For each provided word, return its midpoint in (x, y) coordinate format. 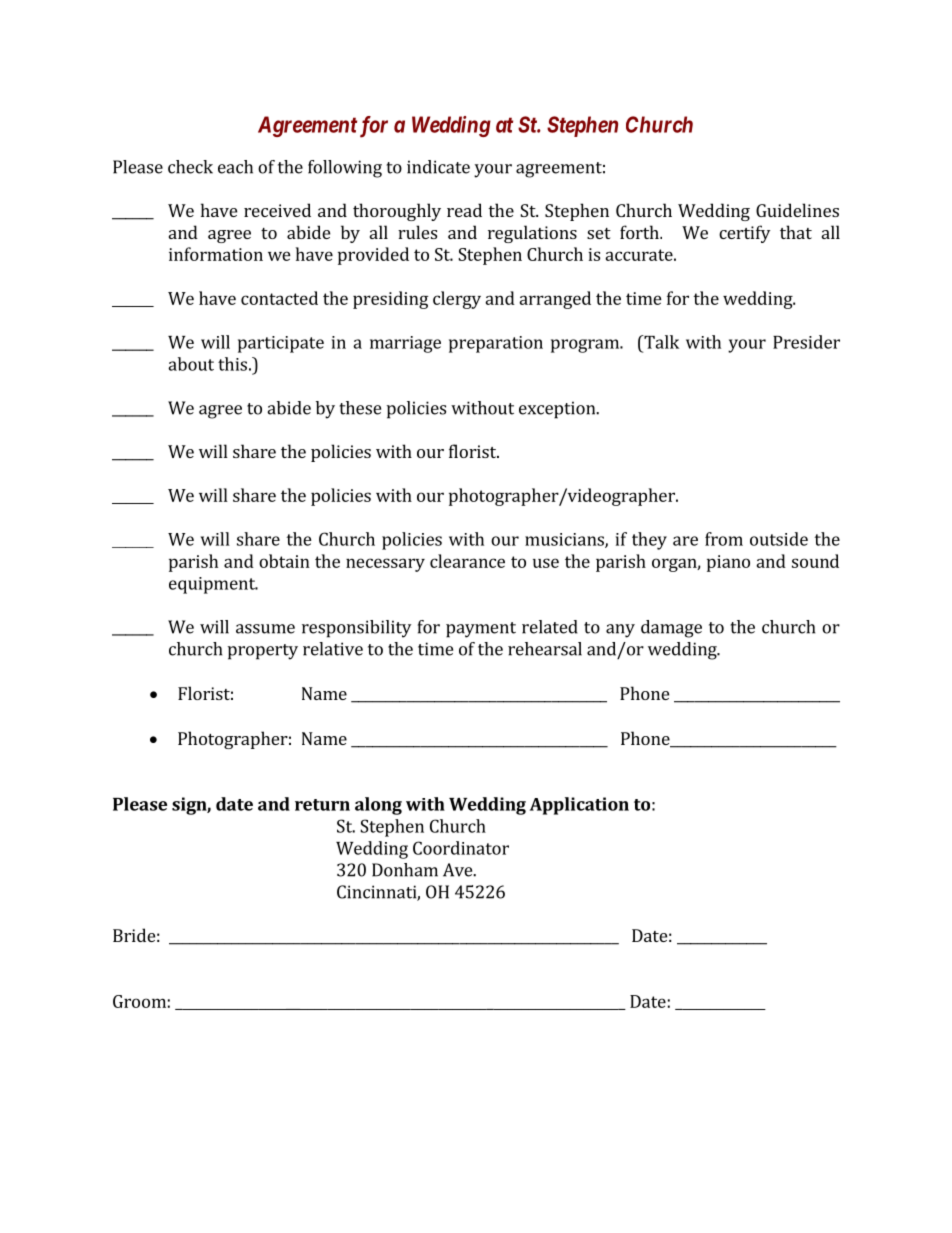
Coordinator (461, 848)
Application (579, 806)
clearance (467, 561)
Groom (139, 1001)
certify (744, 234)
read (464, 210)
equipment (213, 585)
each (235, 167)
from (724, 539)
